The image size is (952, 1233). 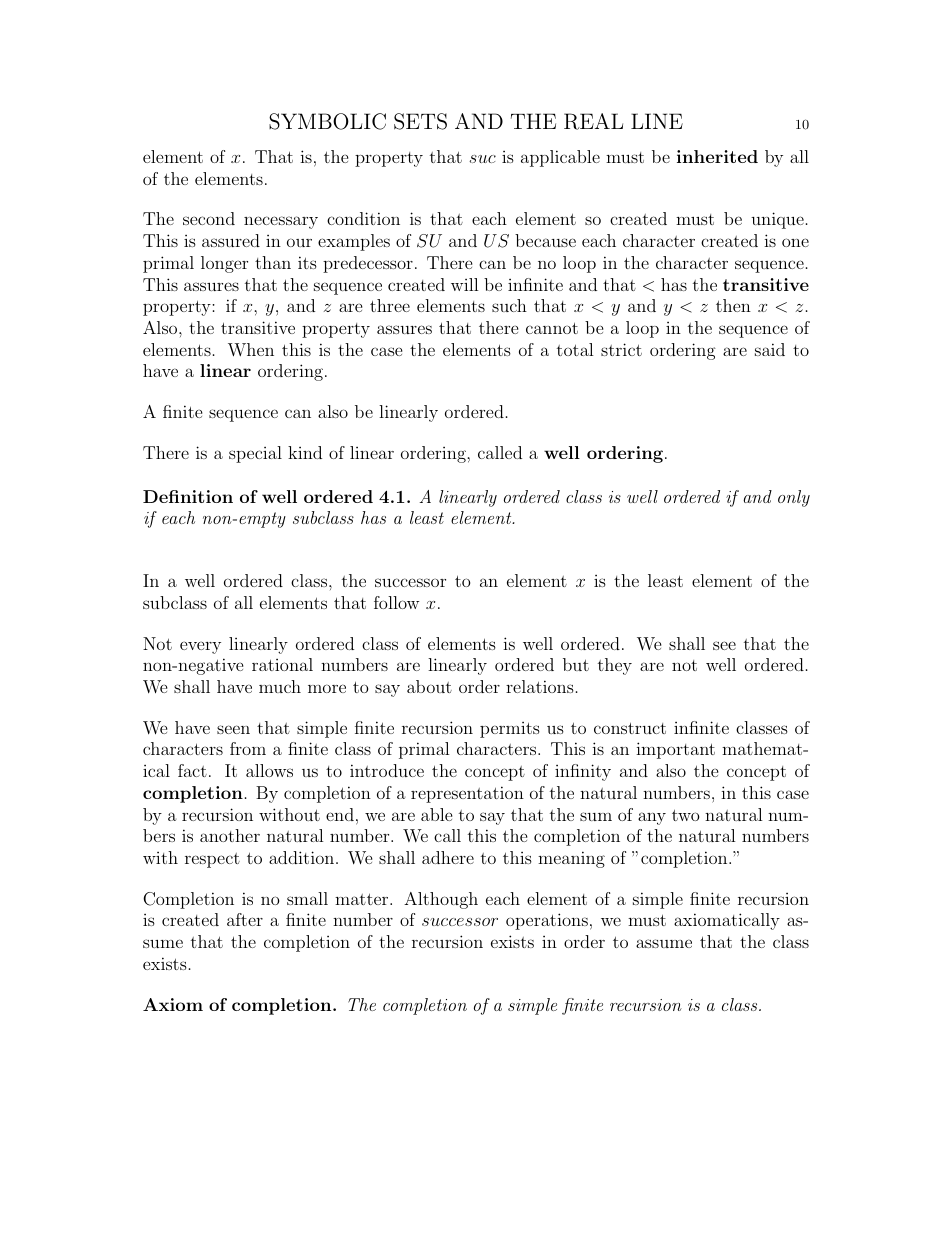 What do you see at coordinates (327, 121) in the screenshot?
I see `SYMBOLIC` at bounding box center [327, 121].
